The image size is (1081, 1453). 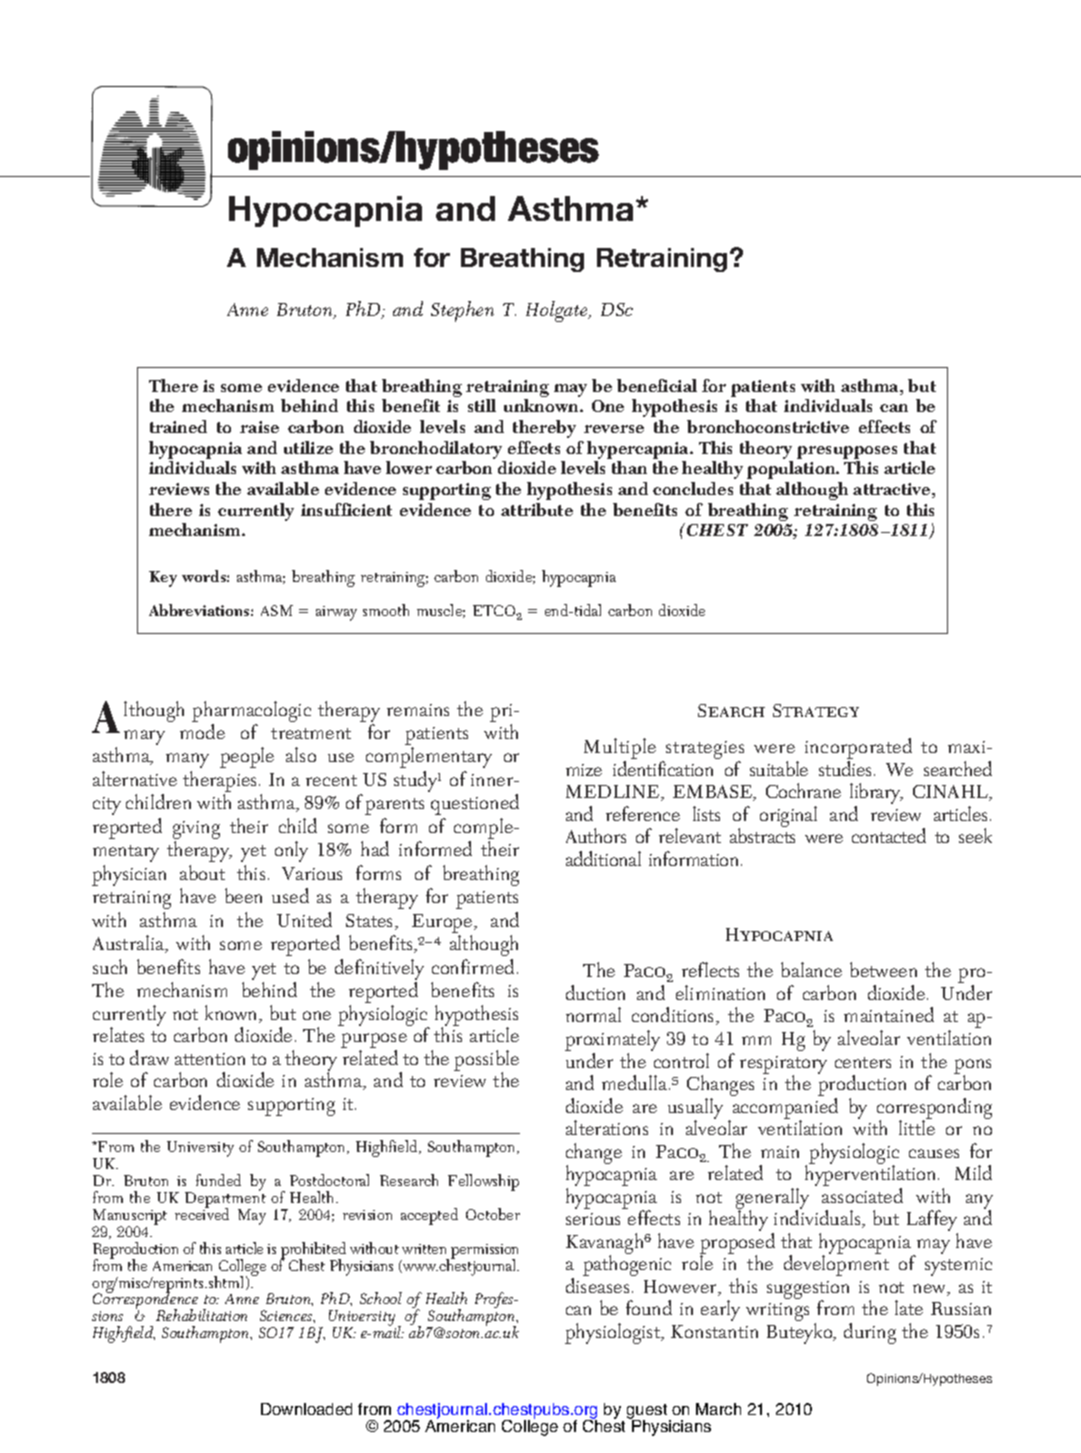 I want to click on presupposes, so click(x=847, y=454).
